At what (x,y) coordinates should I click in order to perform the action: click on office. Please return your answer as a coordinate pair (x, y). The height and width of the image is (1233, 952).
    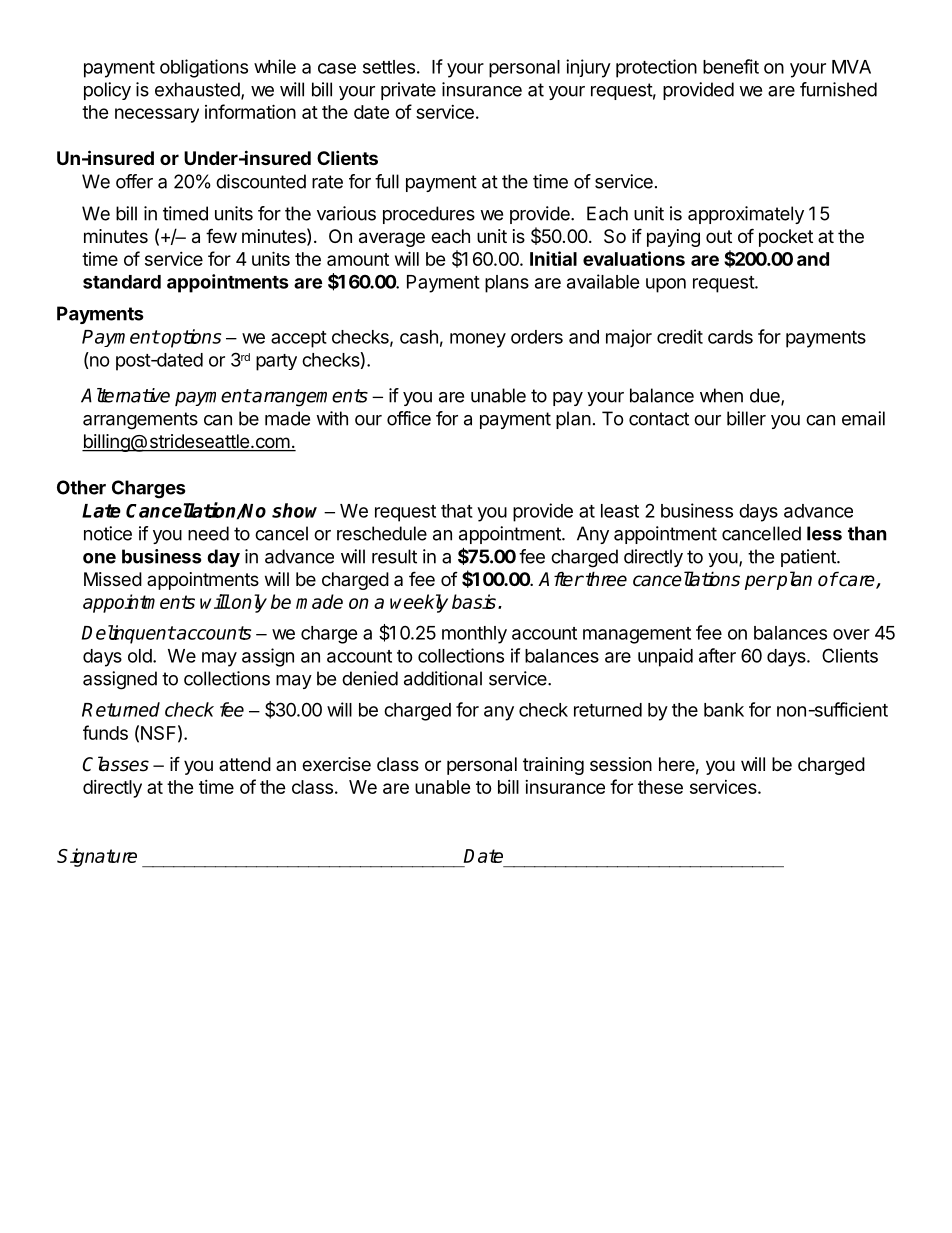
    Looking at the image, I should click on (409, 418).
